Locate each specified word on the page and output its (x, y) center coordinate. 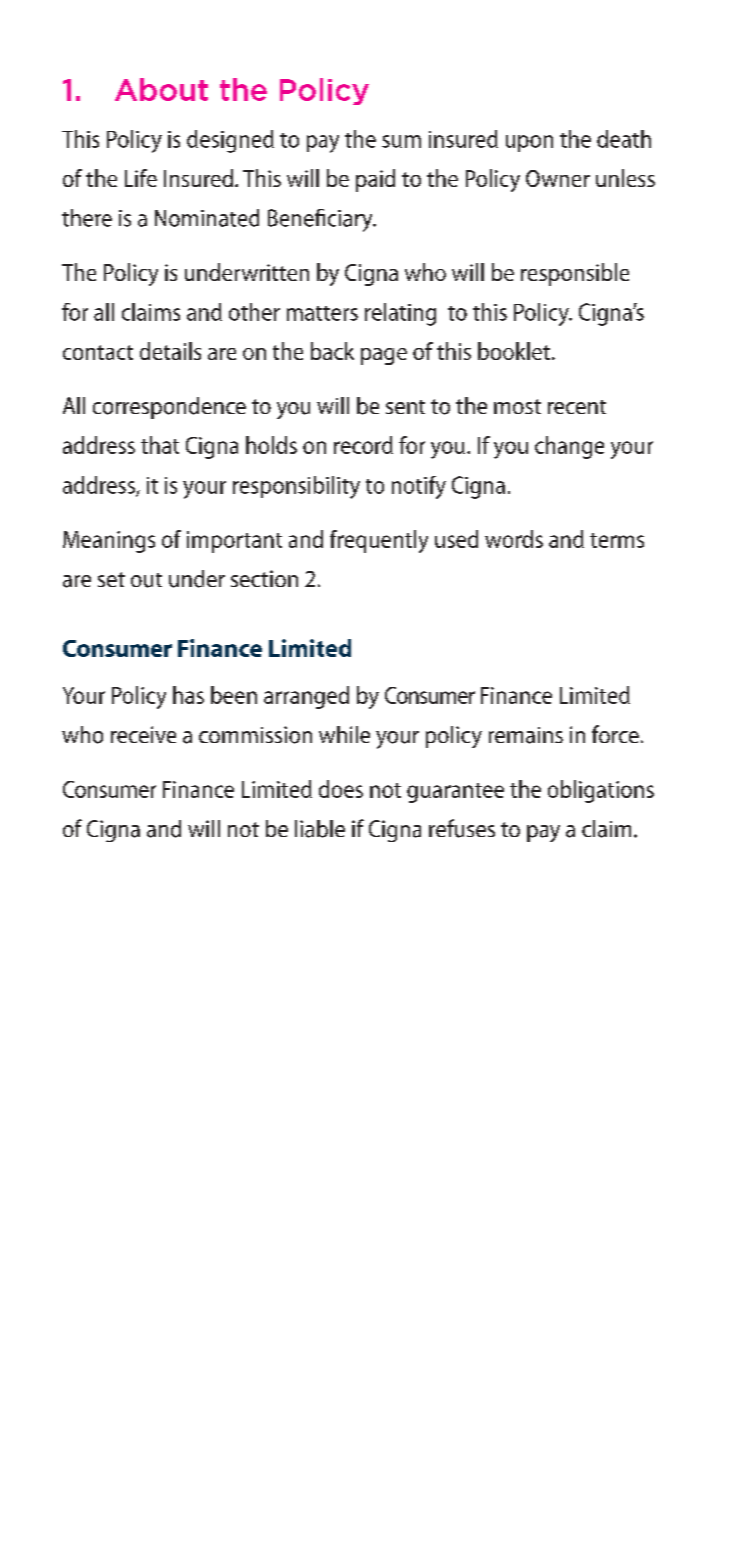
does (341, 789)
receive (143, 734)
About (161, 89)
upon (529, 143)
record (363, 445)
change (569, 447)
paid (375, 180)
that (160, 445)
